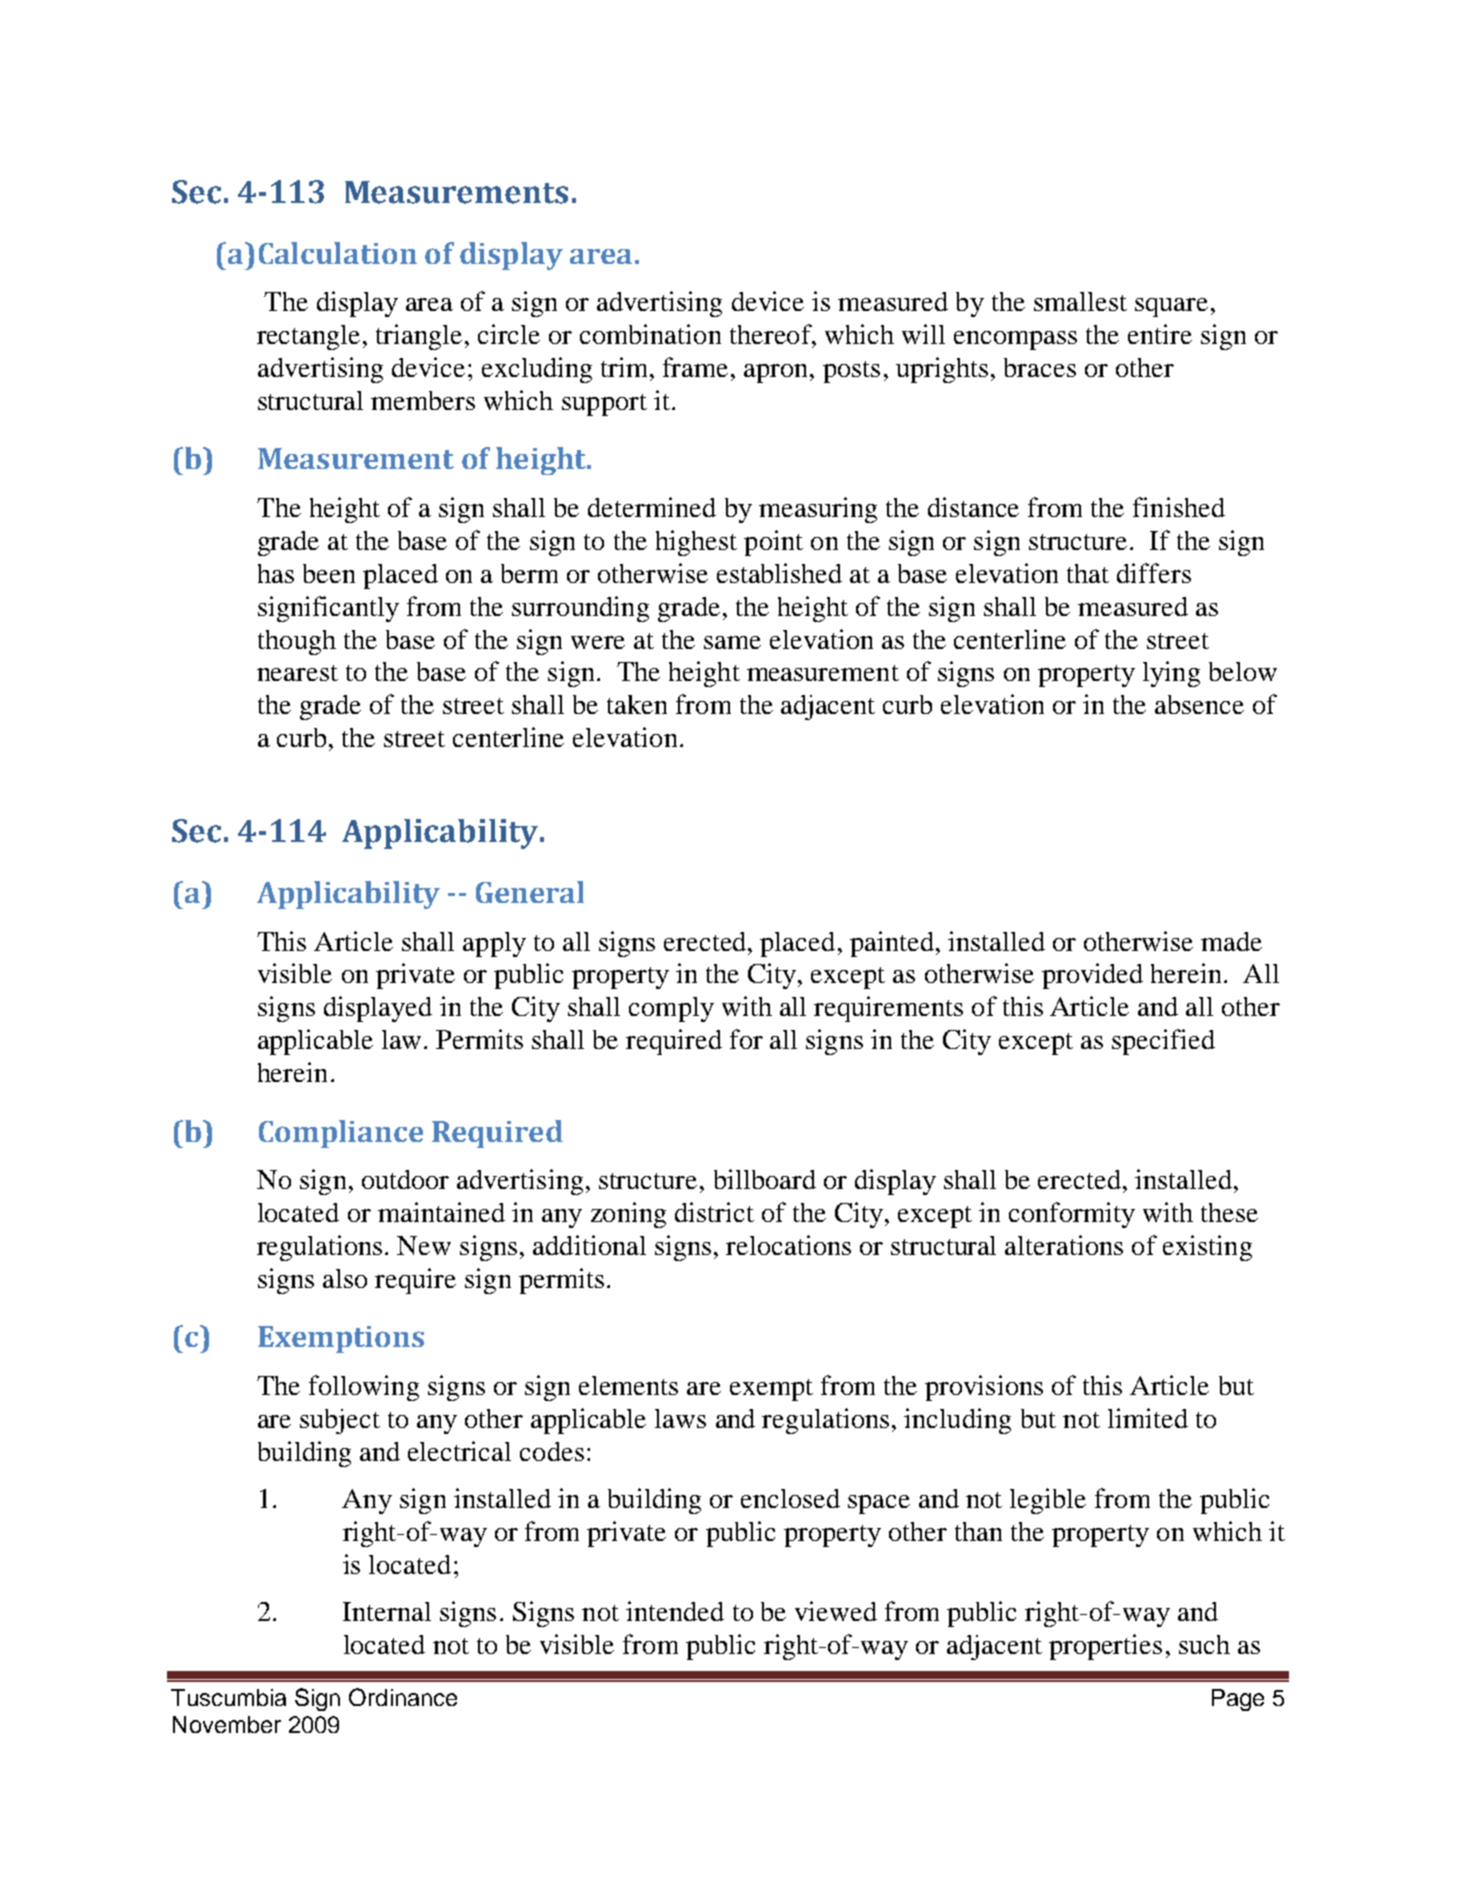 The width and height of the image is (1457, 1886). Describe the element at coordinates (310, 337) in the image. I see `rectangle` at that location.
